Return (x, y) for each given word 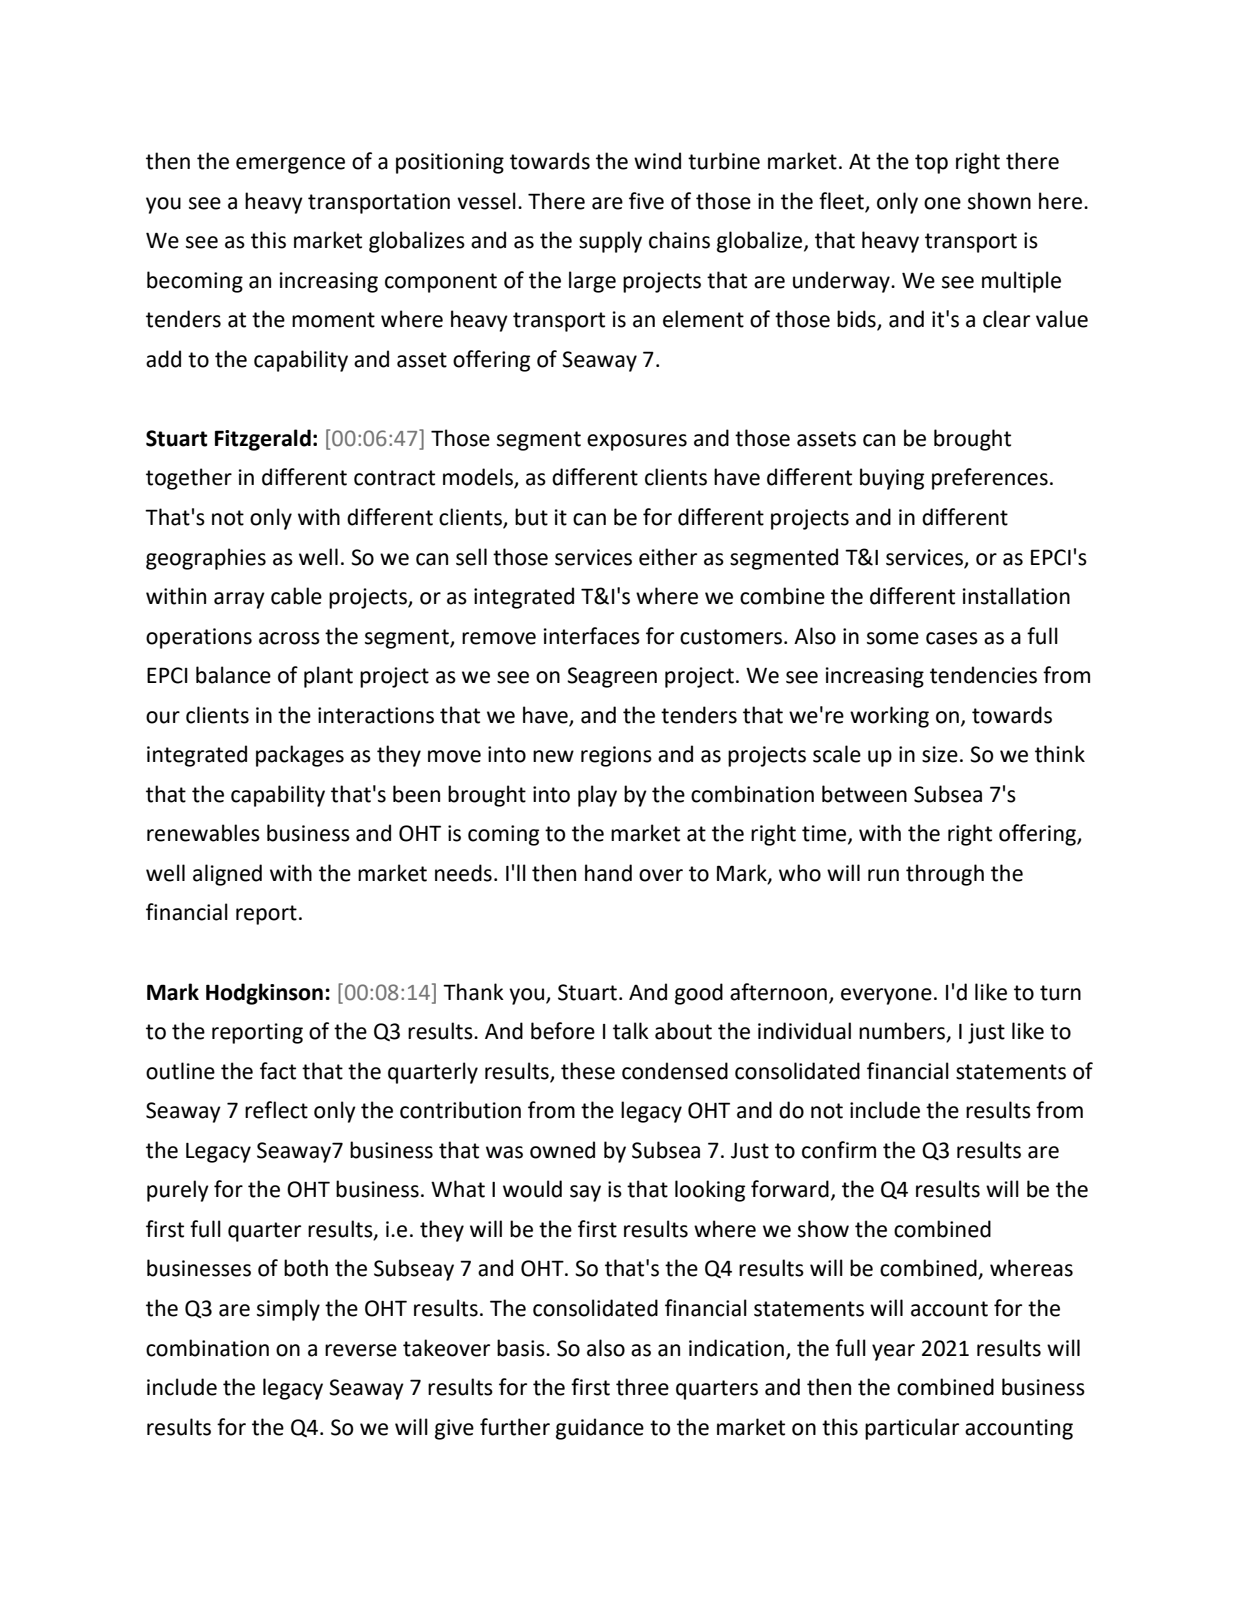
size (940, 754)
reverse (361, 1350)
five (646, 201)
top (931, 164)
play (597, 796)
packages (300, 756)
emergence (290, 165)
